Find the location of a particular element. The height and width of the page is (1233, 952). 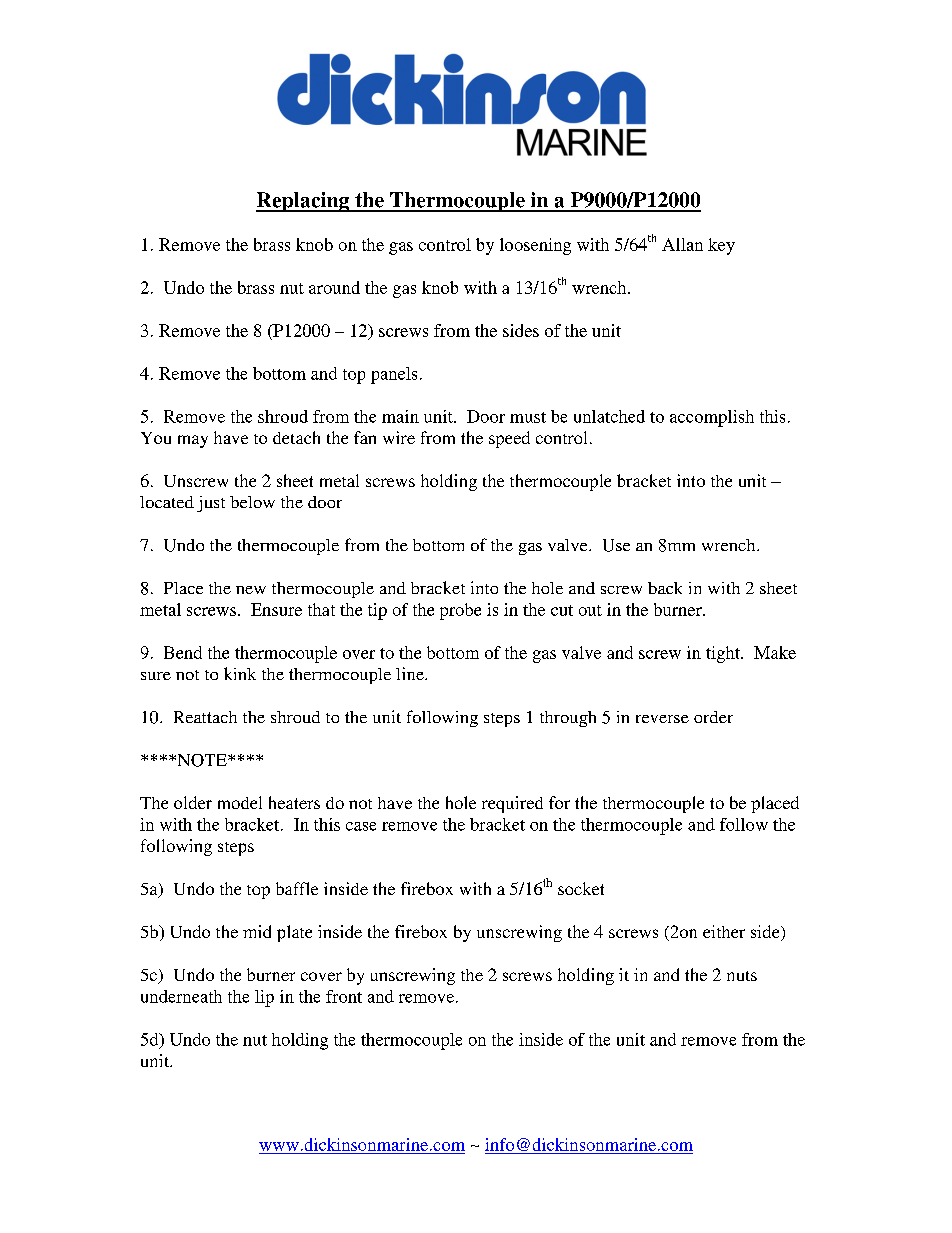

lip is located at coordinates (264, 998).
